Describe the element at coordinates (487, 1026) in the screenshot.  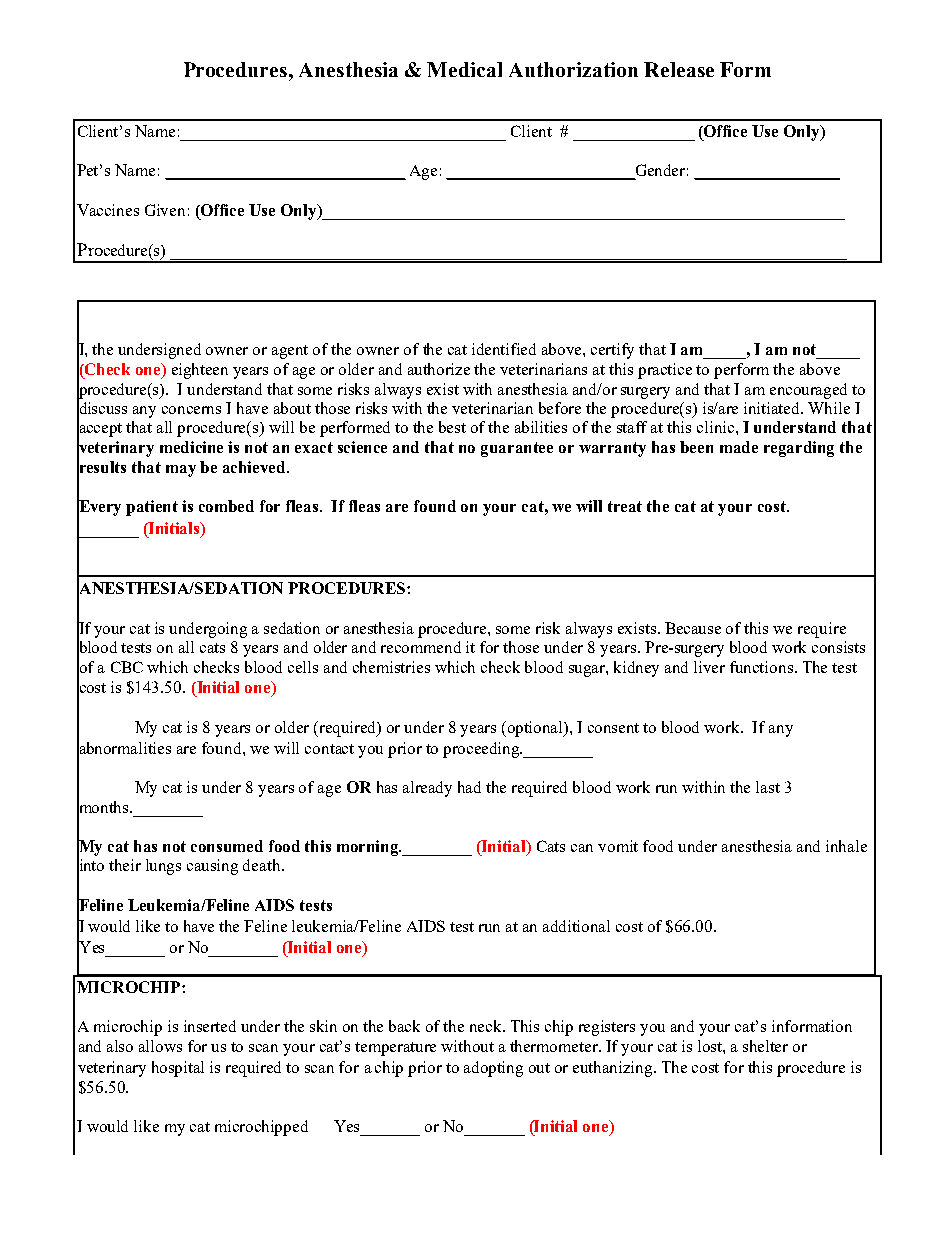
I see `neck` at that location.
